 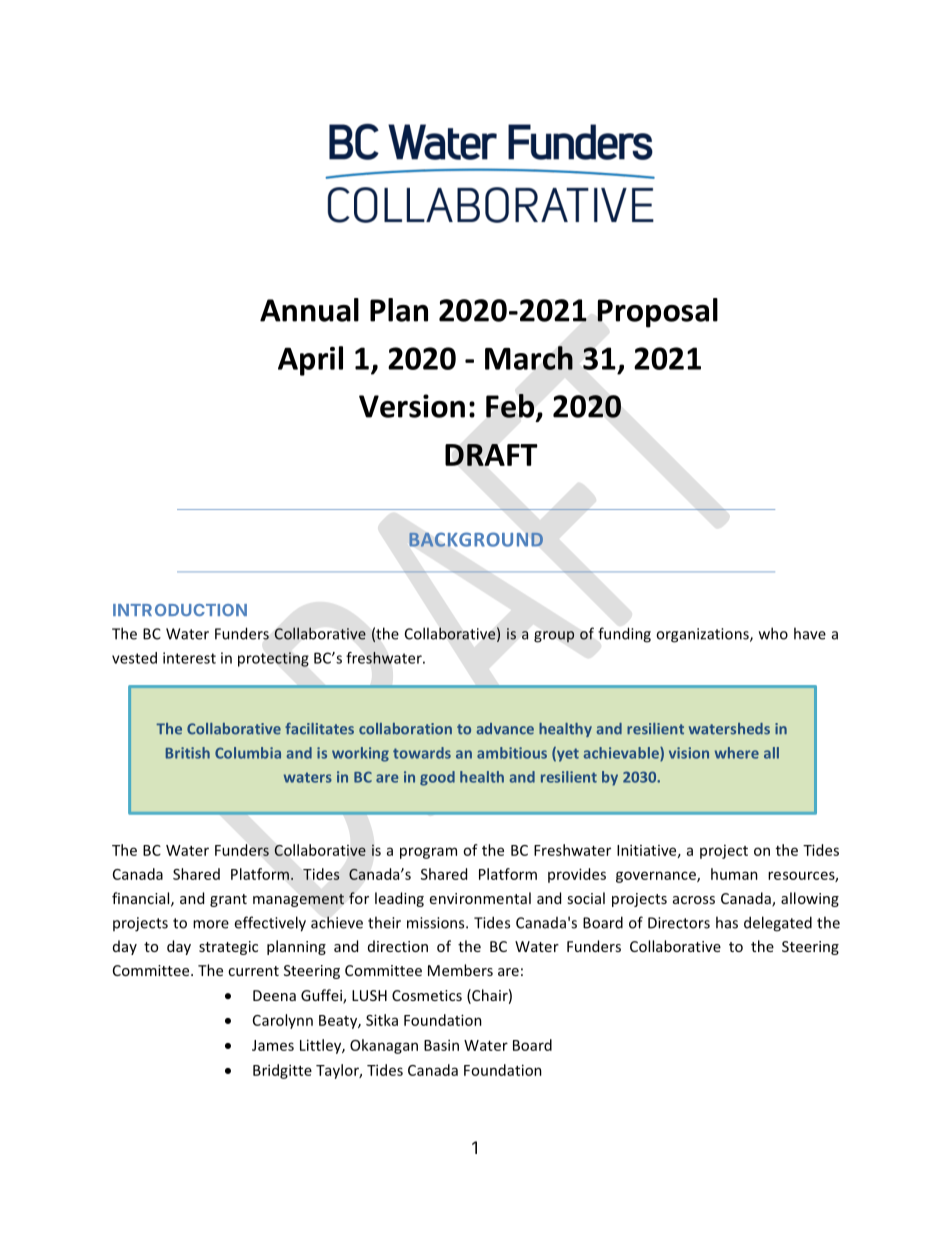 What do you see at coordinates (228, 900) in the screenshot?
I see `grant` at bounding box center [228, 900].
